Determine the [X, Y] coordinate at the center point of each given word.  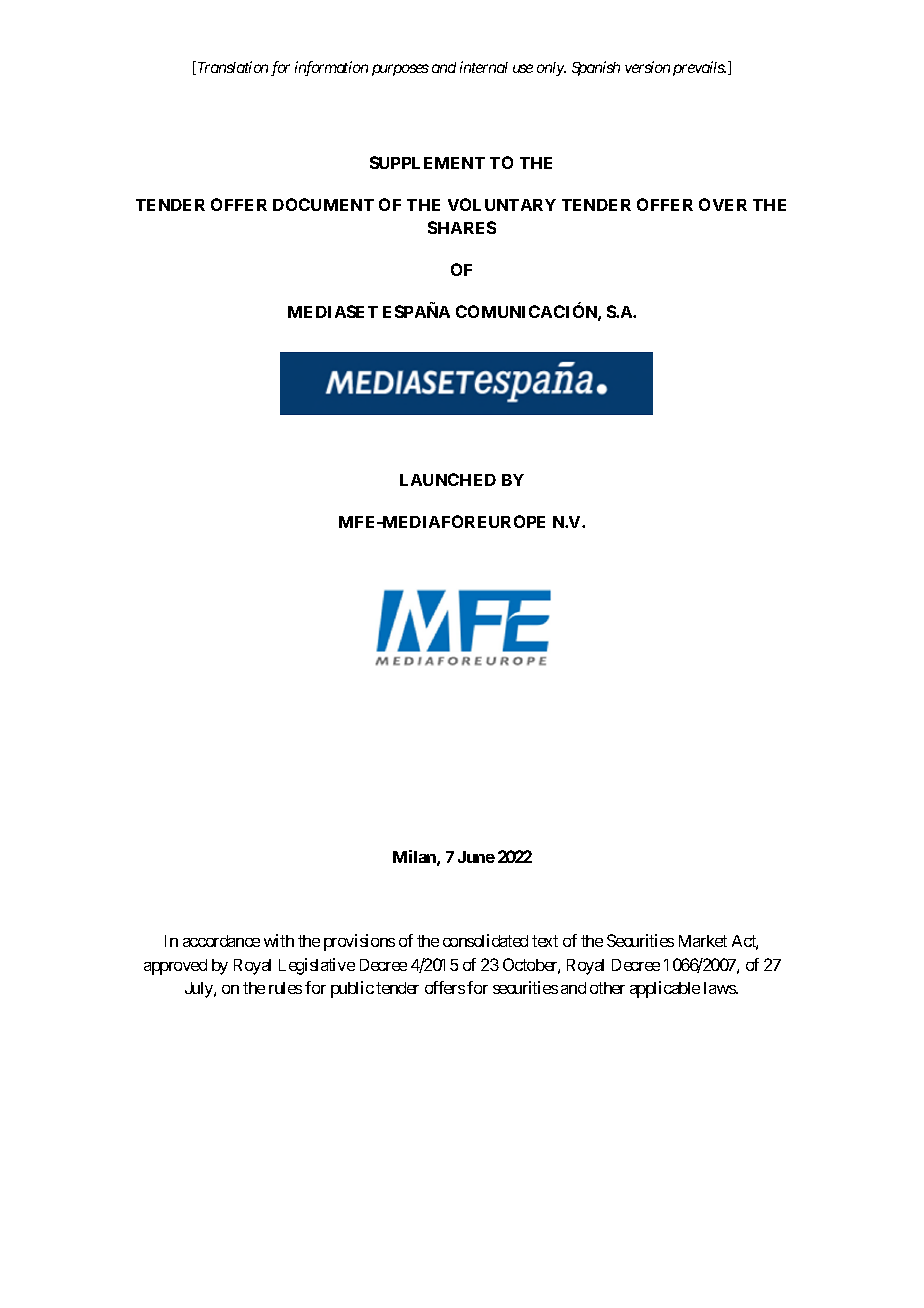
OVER [723, 204]
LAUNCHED [448, 479]
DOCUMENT [323, 204]
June [476, 857]
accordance [221, 941]
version [647, 67]
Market [703, 941]
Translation [231, 68]
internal [484, 67]
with [279, 940]
